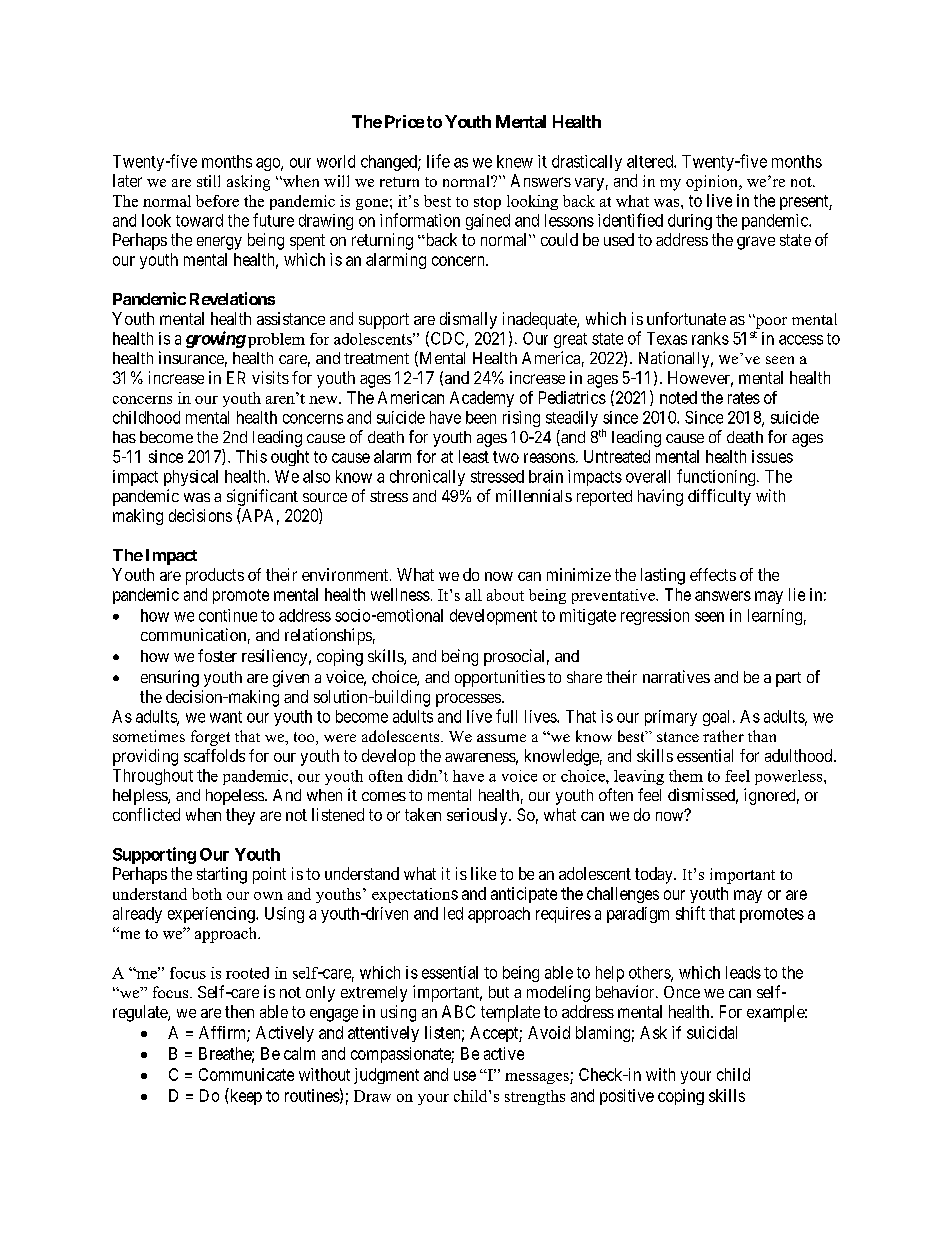 This screenshot has width=952, height=1233. Describe the element at coordinates (386, 1076) in the screenshot. I see `judgment` at that location.
